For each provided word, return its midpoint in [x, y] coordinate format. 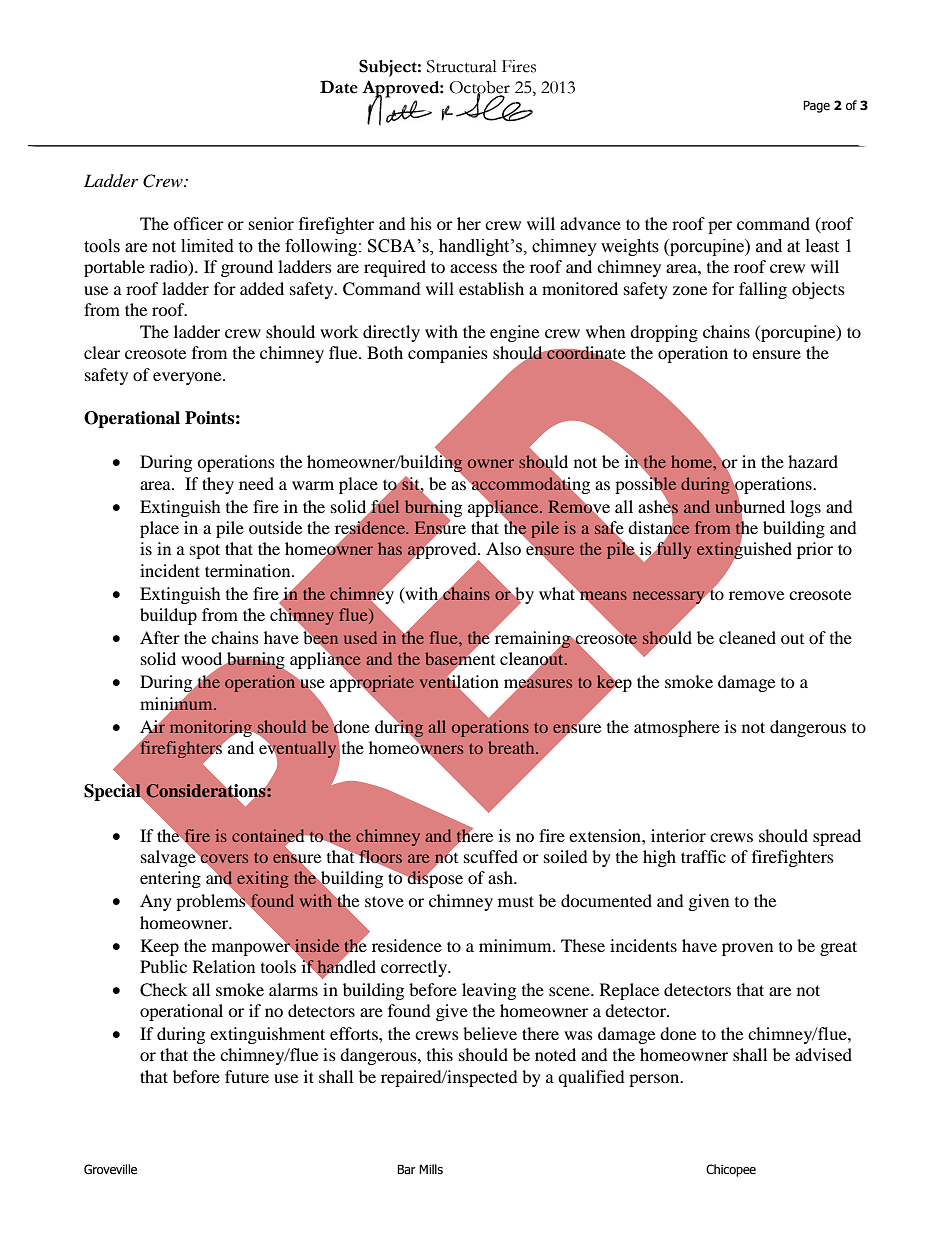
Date [339, 87]
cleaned [747, 637]
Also [503, 548]
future [247, 1076]
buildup [168, 616]
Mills [431, 1169]
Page [816, 106]
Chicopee [731, 1170]
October [479, 88]
